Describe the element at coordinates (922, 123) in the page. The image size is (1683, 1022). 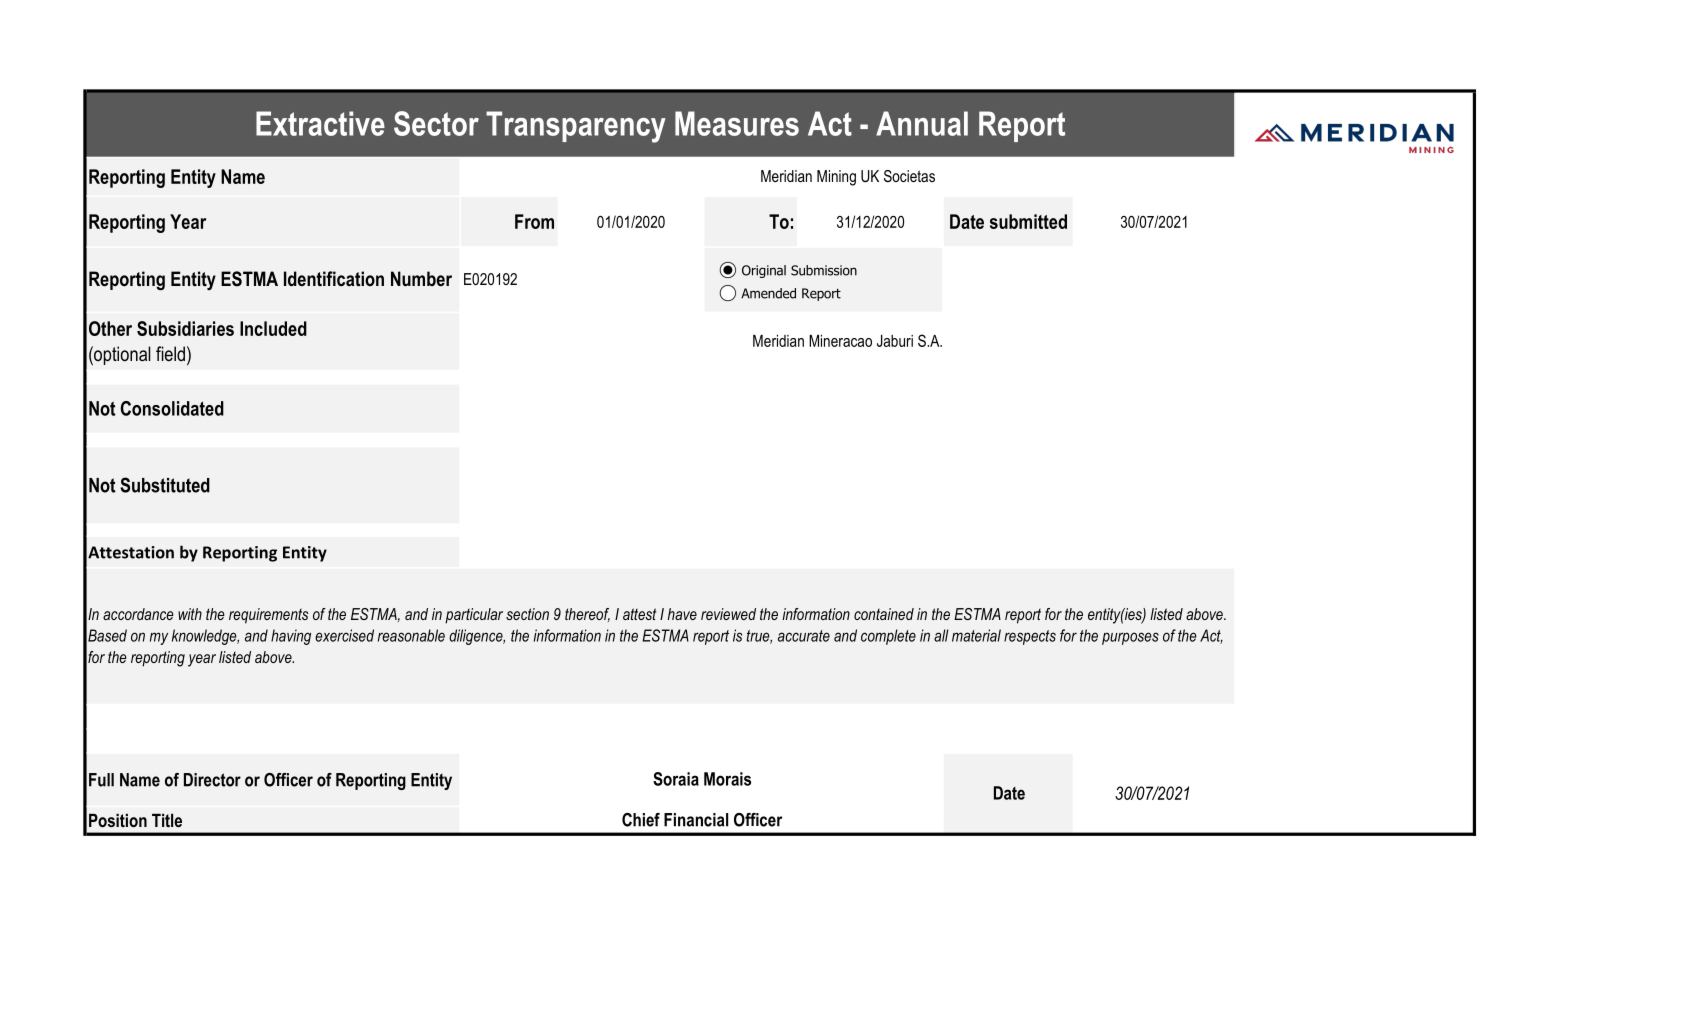
I see `Annual` at that location.
